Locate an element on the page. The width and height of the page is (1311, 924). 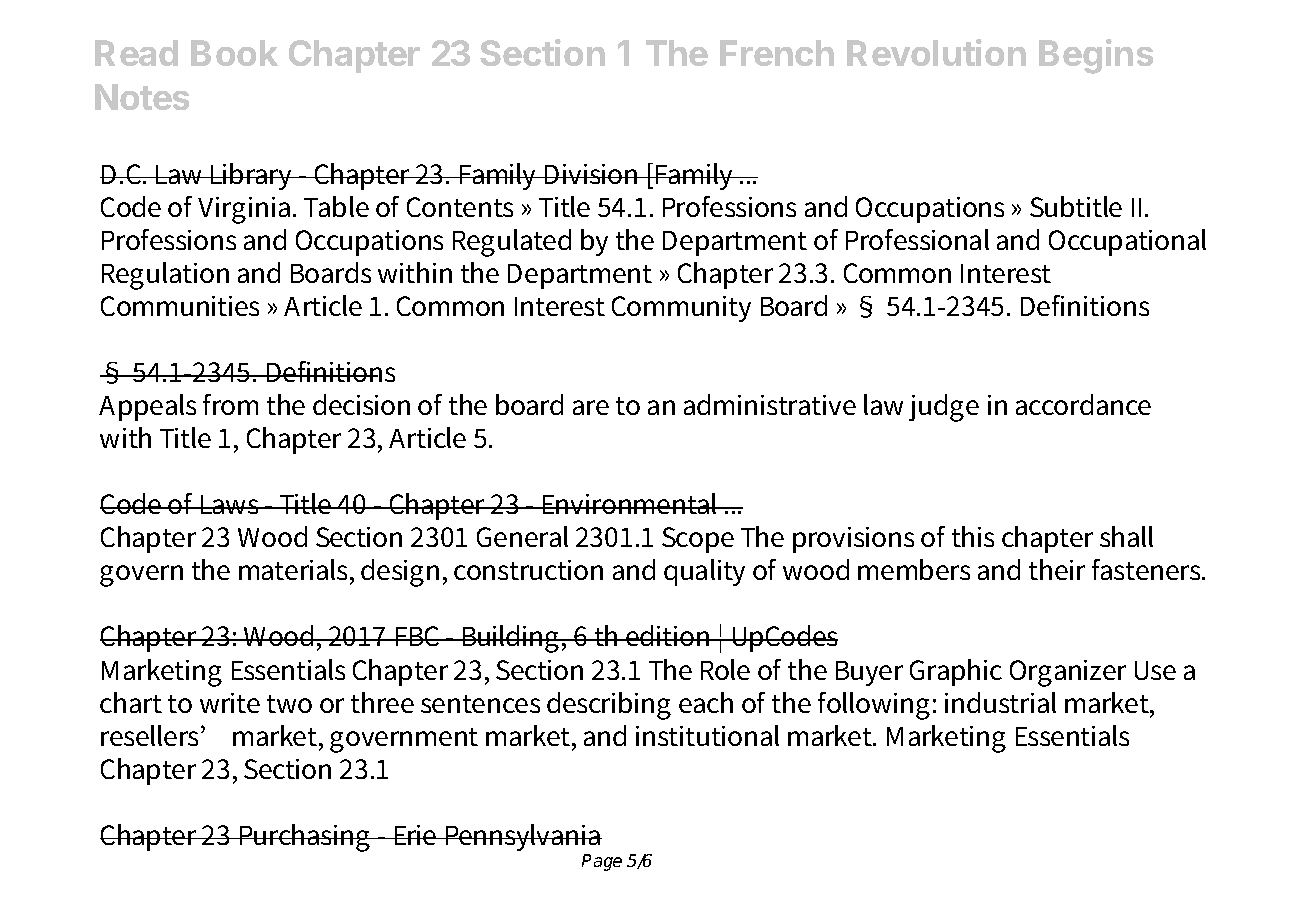
Book is located at coordinates (234, 53).
